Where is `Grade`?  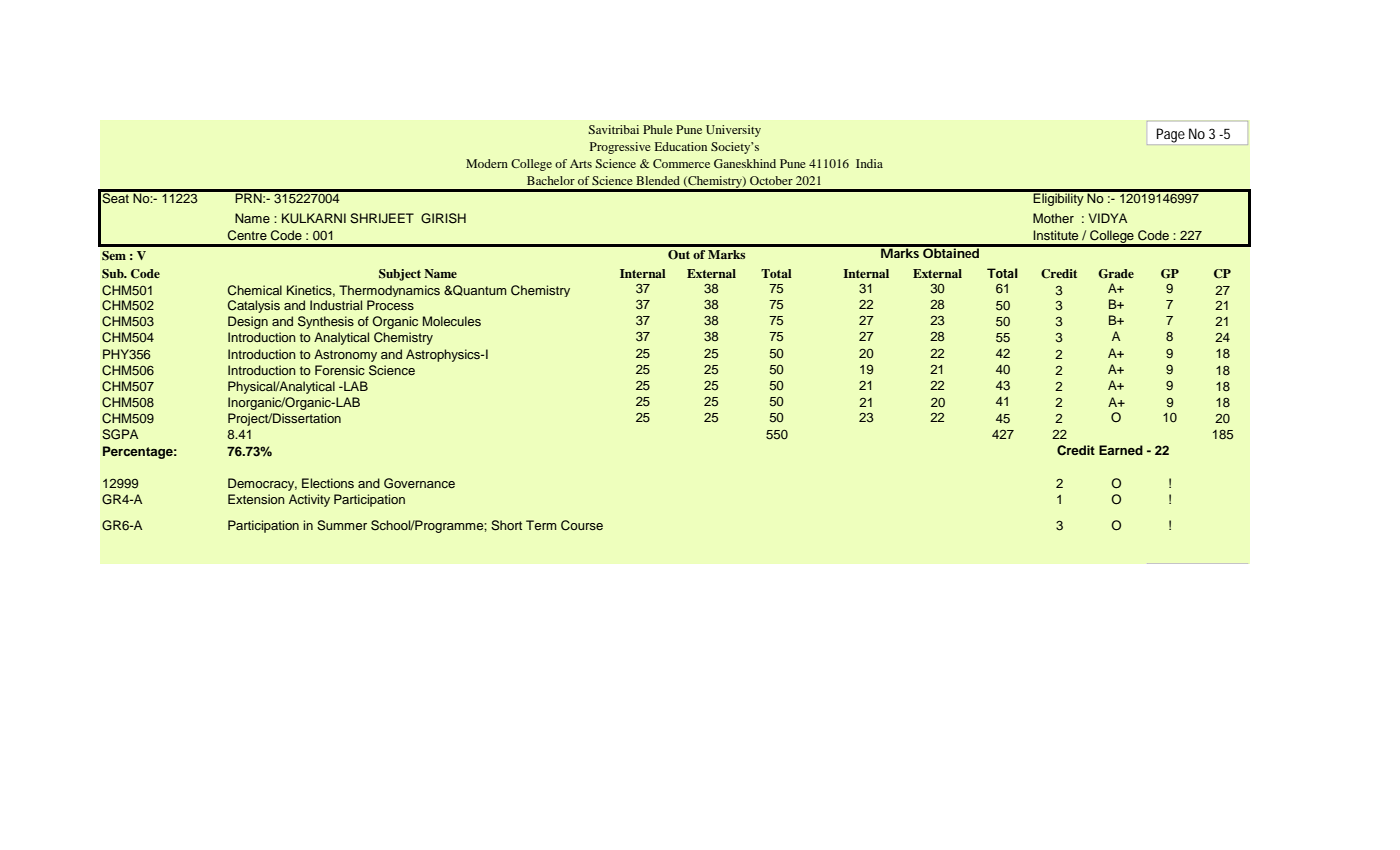
Grade is located at coordinates (1116, 274).
